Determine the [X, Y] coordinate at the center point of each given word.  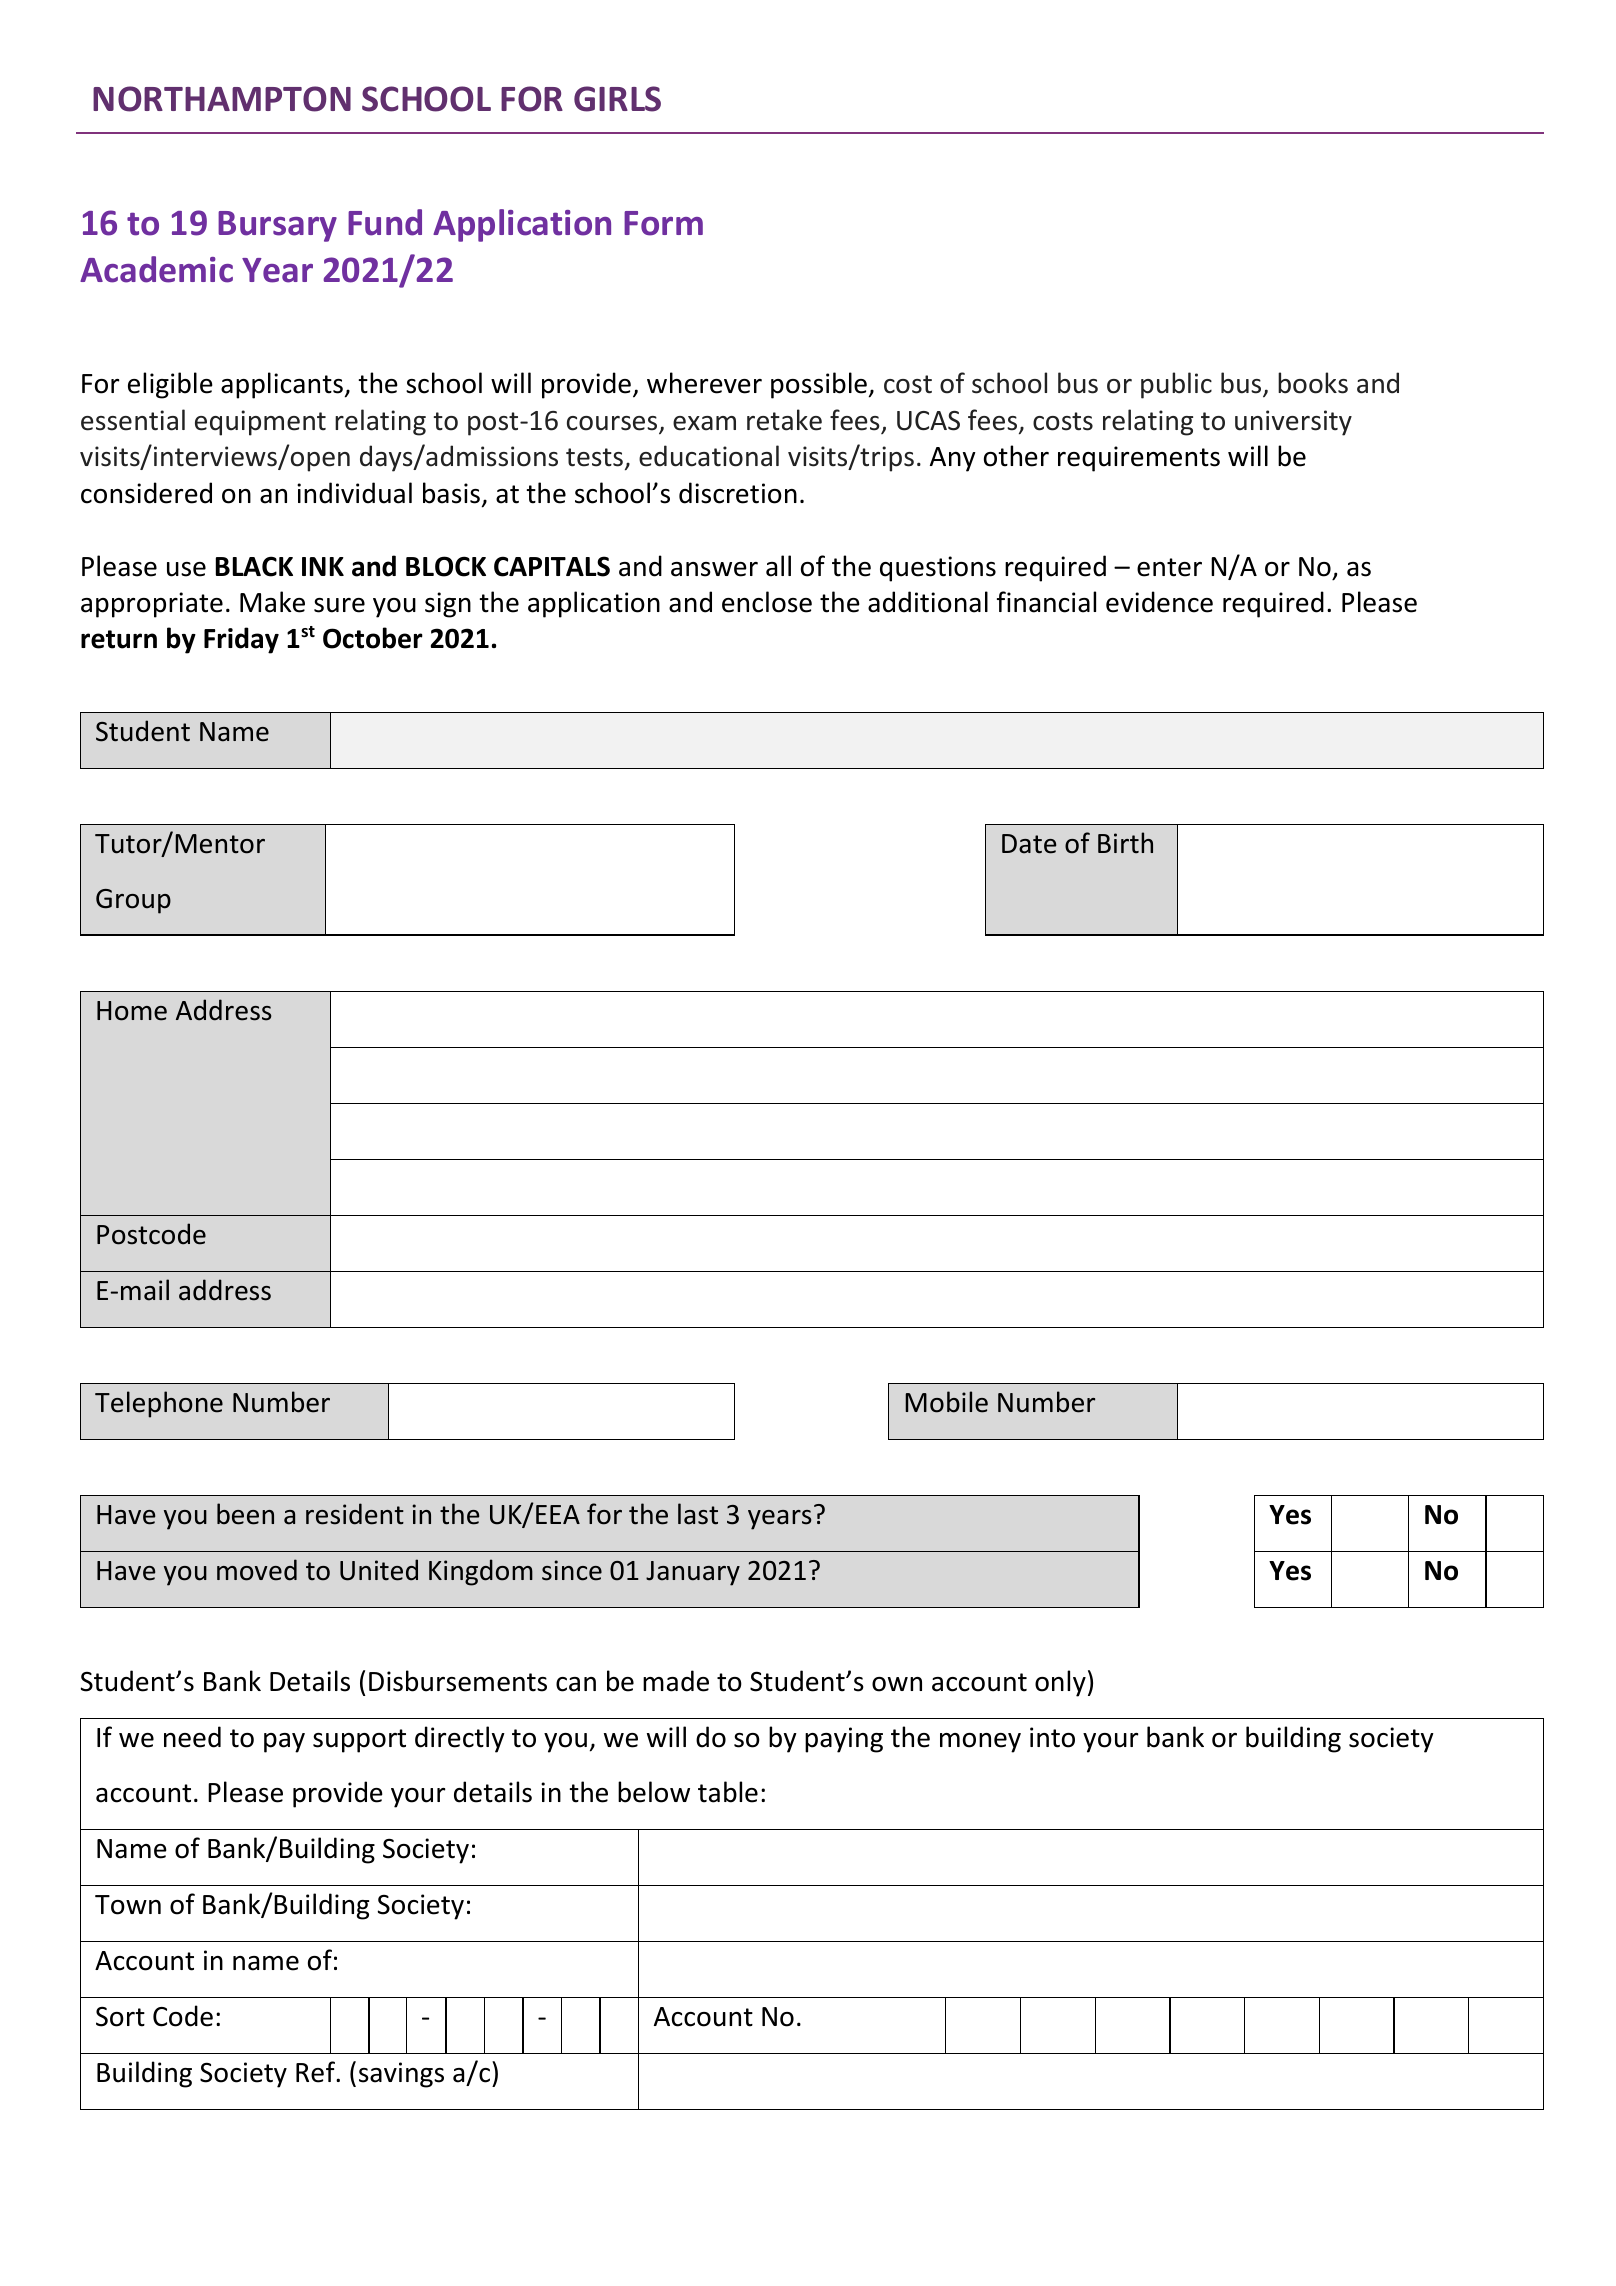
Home [132, 1011]
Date [1029, 844]
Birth [1125, 843]
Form [663, 223]
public [1176, 385]
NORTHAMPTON [222, 99]
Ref [316, 2072]
